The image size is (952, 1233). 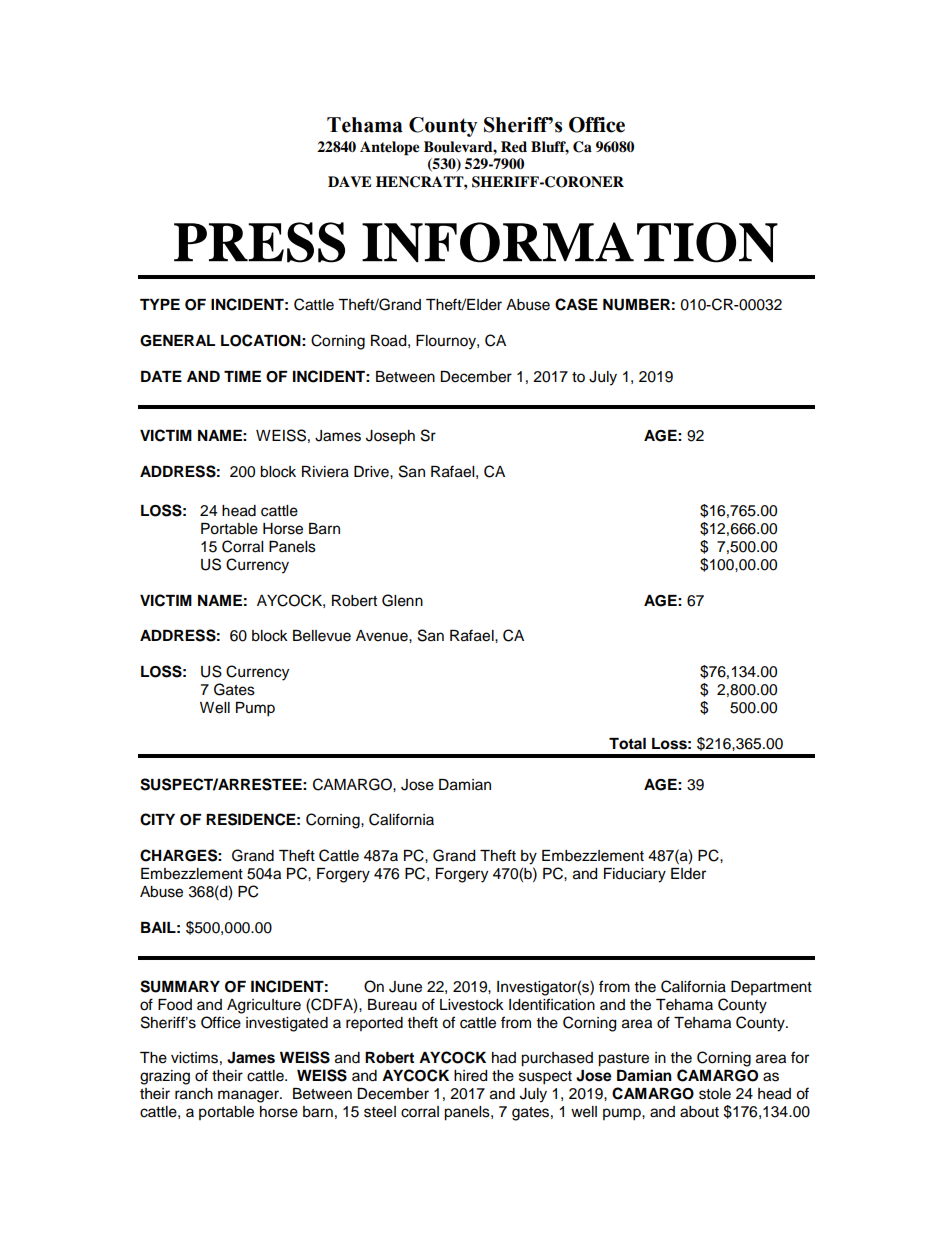 I want to click on Total, so click(x=627, y=744).
